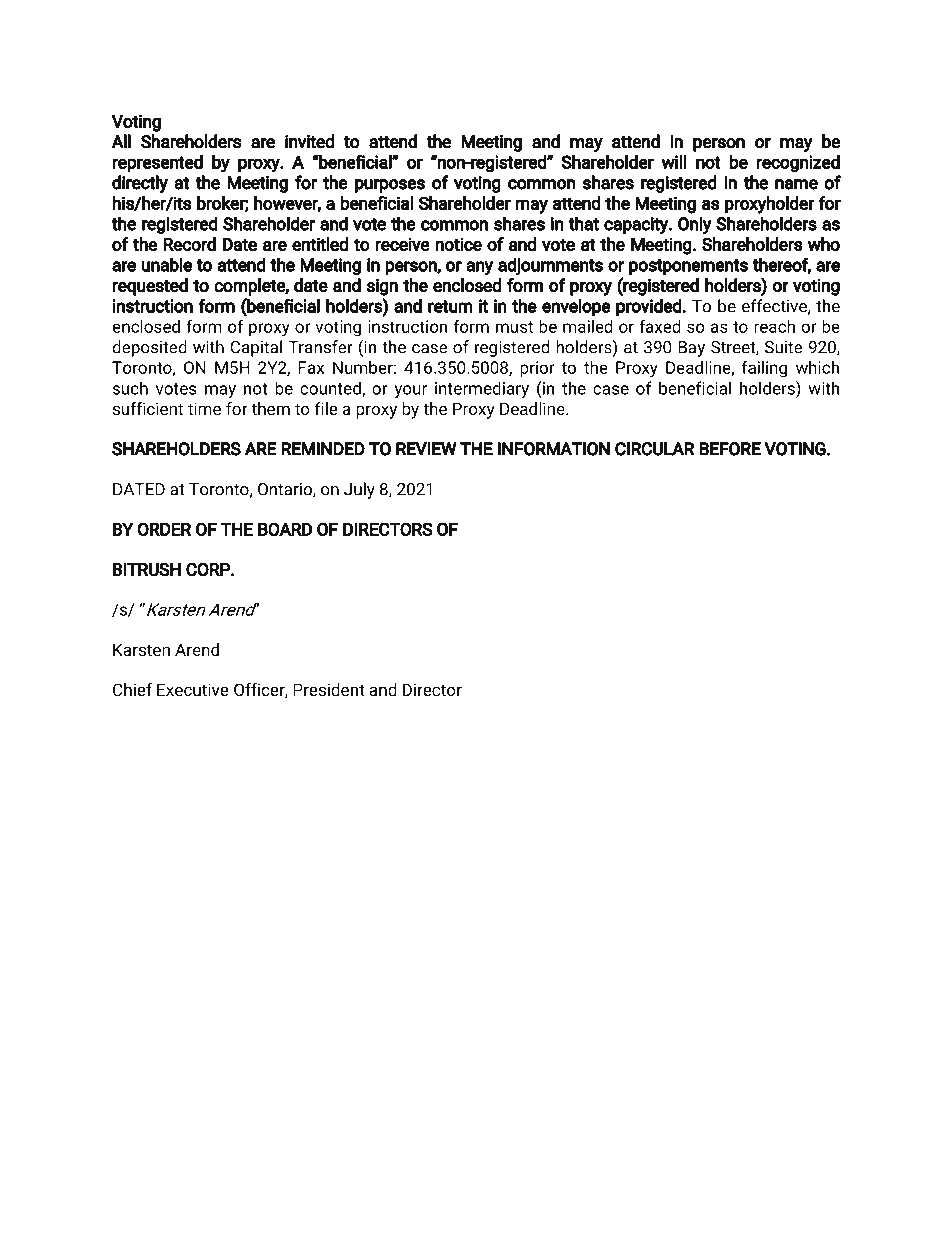 Image resolution: width=952 pixels, height=1233 pixels. What do you see at coordinates (823, 244) in the page?
I see `who` at bounding box center [823, 244].
